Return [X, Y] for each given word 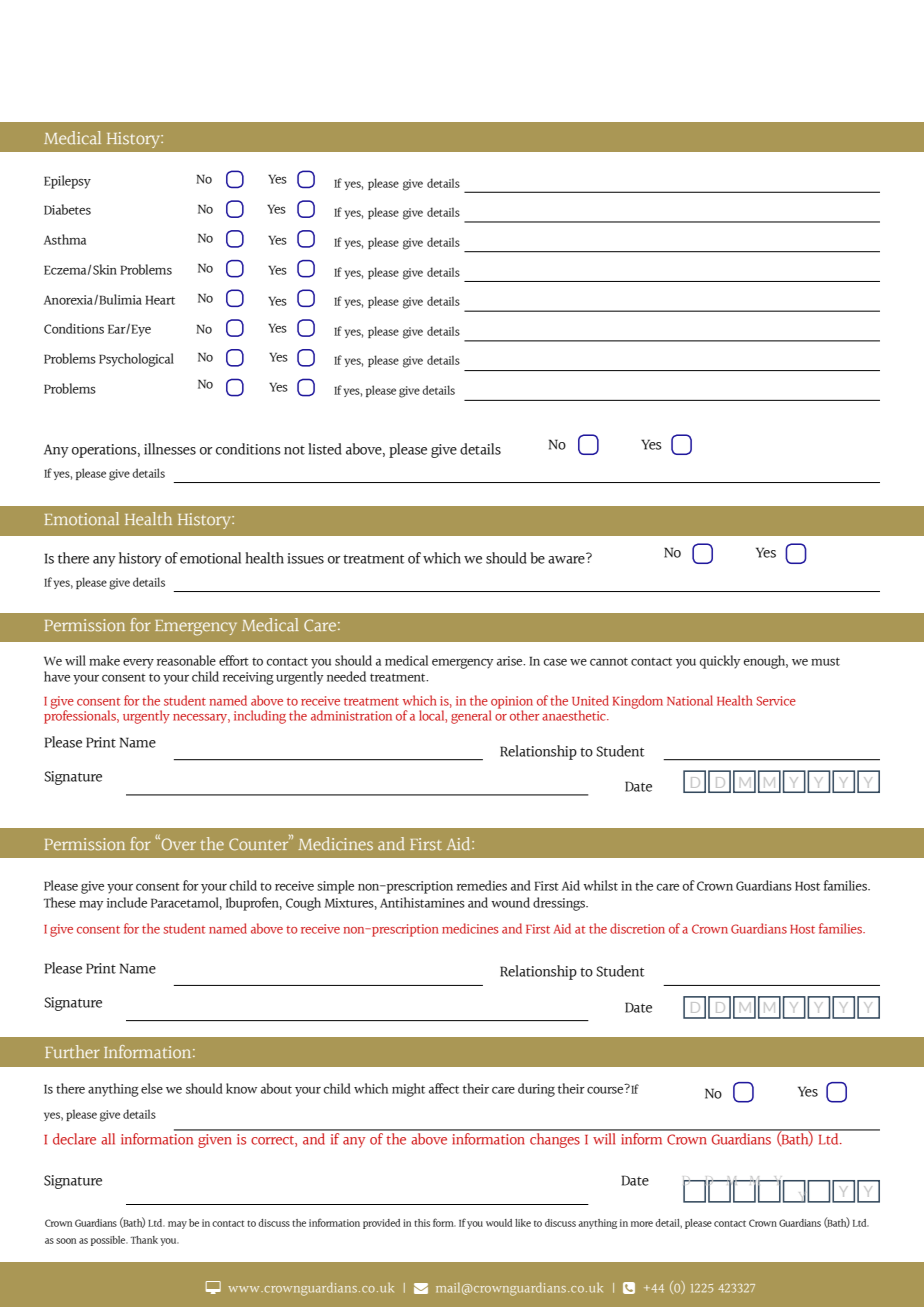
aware [567, 558]
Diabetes [67, 209]
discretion [637, 928]
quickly [720, 662]
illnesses [170, 449]
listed [325, 449]
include [127, 902]
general [471, 717]
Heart [160, 300]
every [138, 664]
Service [776, 701]
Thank [144, 1240]
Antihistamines [422, 902]
